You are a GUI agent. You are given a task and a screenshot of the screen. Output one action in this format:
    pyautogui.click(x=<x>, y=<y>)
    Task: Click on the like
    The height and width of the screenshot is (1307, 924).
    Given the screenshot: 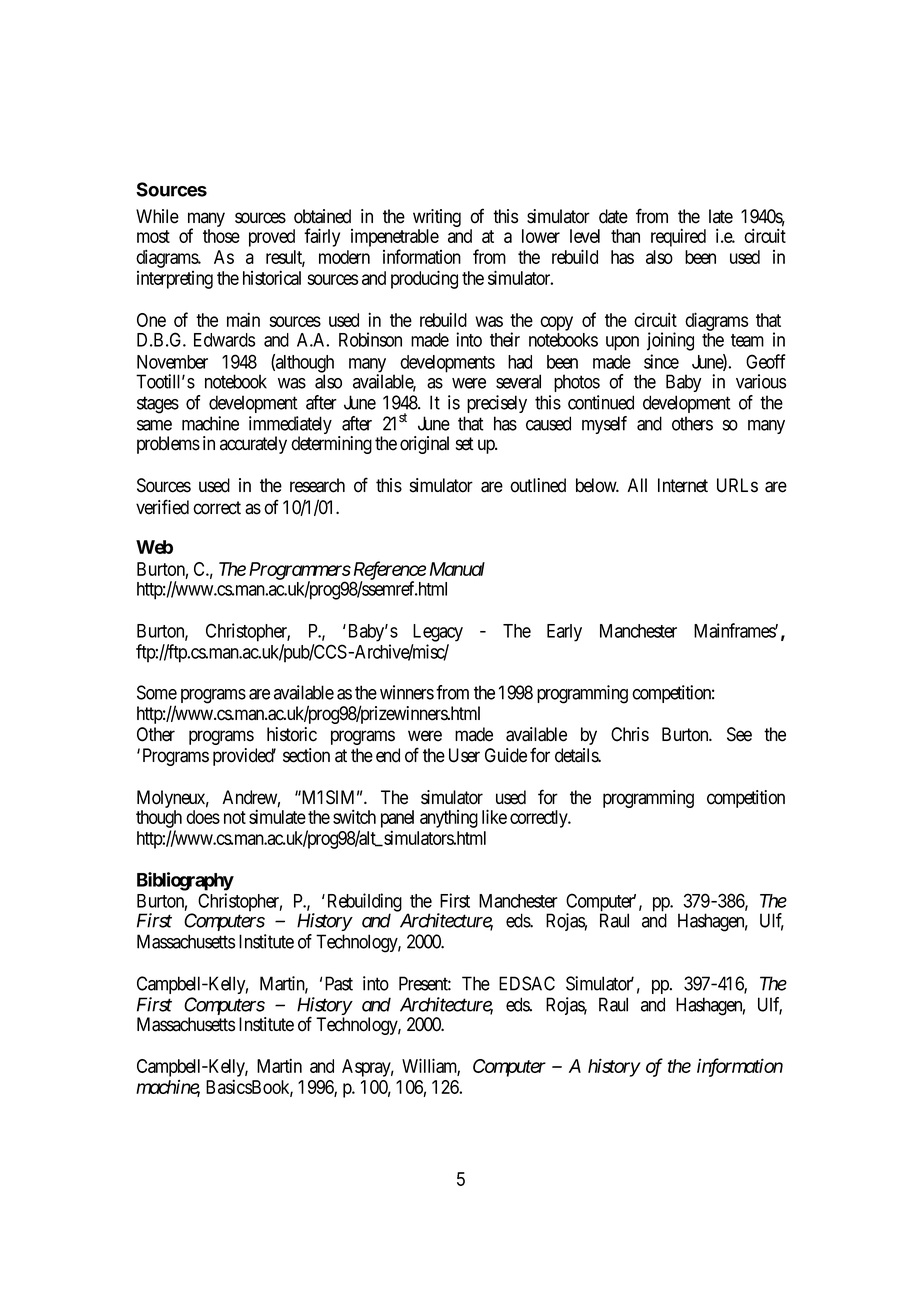 What is the action you would take?
    pyautogui.click(x=494, y=816)
